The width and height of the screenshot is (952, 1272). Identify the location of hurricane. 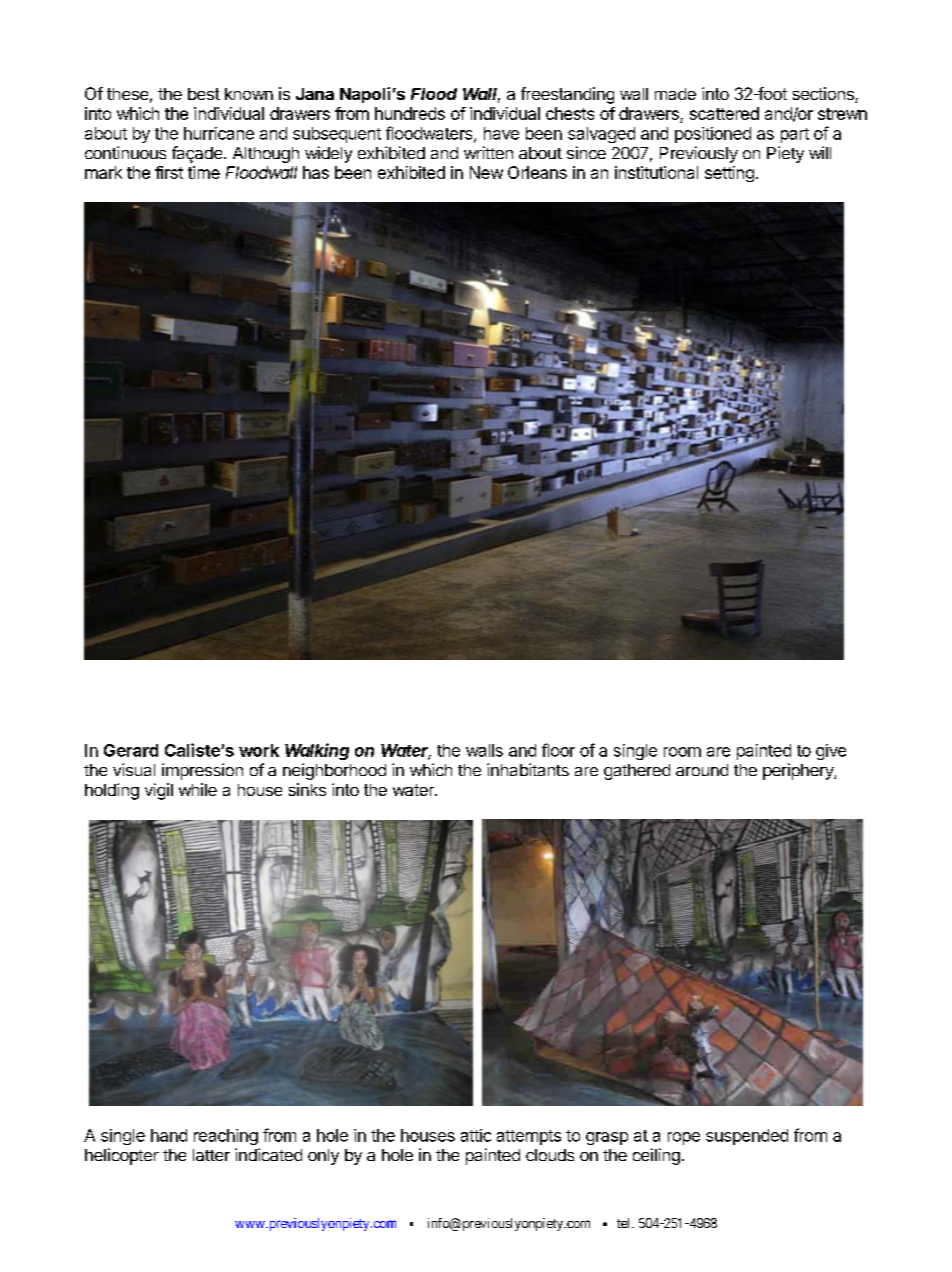
(219, 133).
